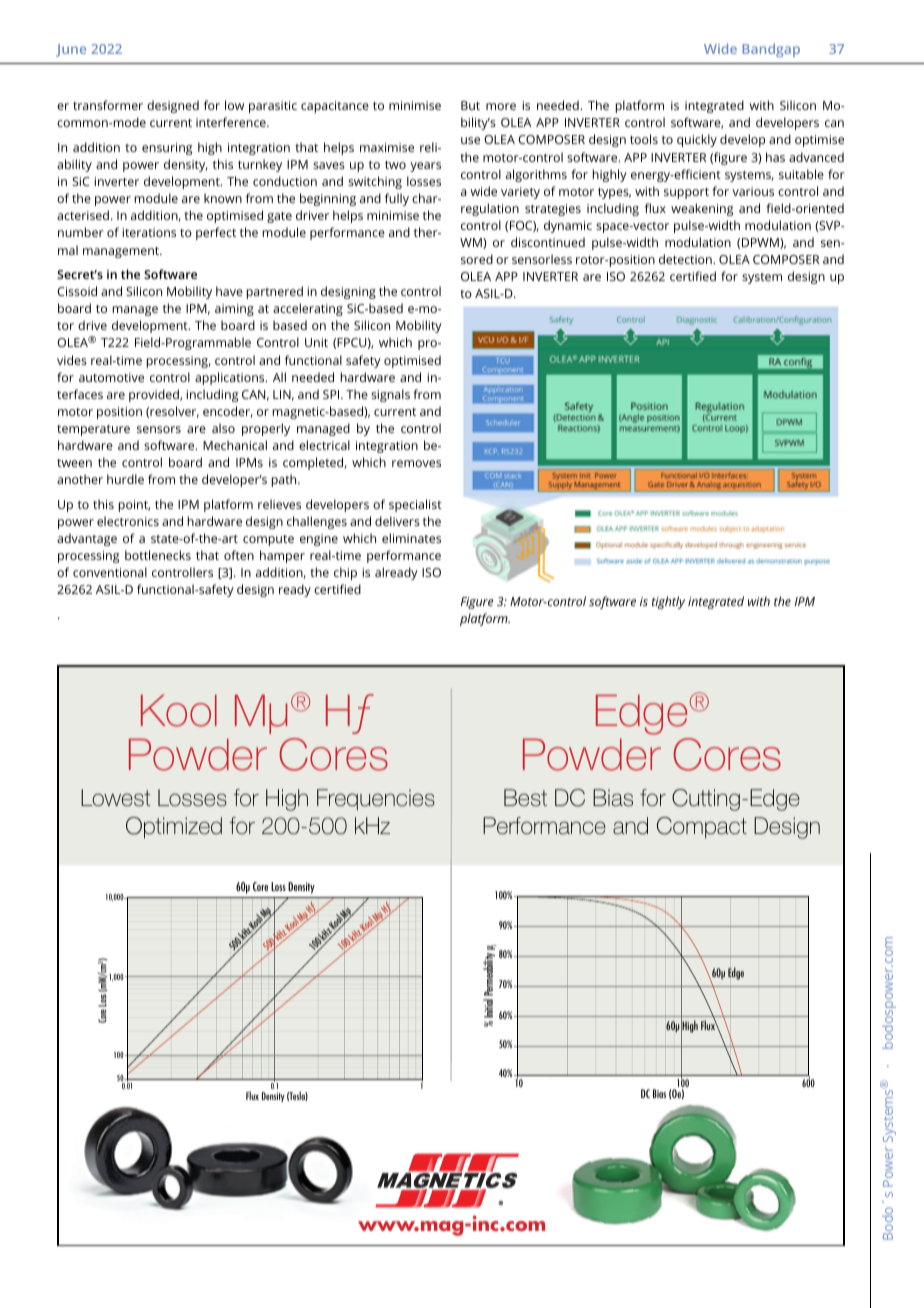 This document has width=924, height=1308. Describe the element at coordinates (174, 828) in the document. I see `Optimized` at that location.
